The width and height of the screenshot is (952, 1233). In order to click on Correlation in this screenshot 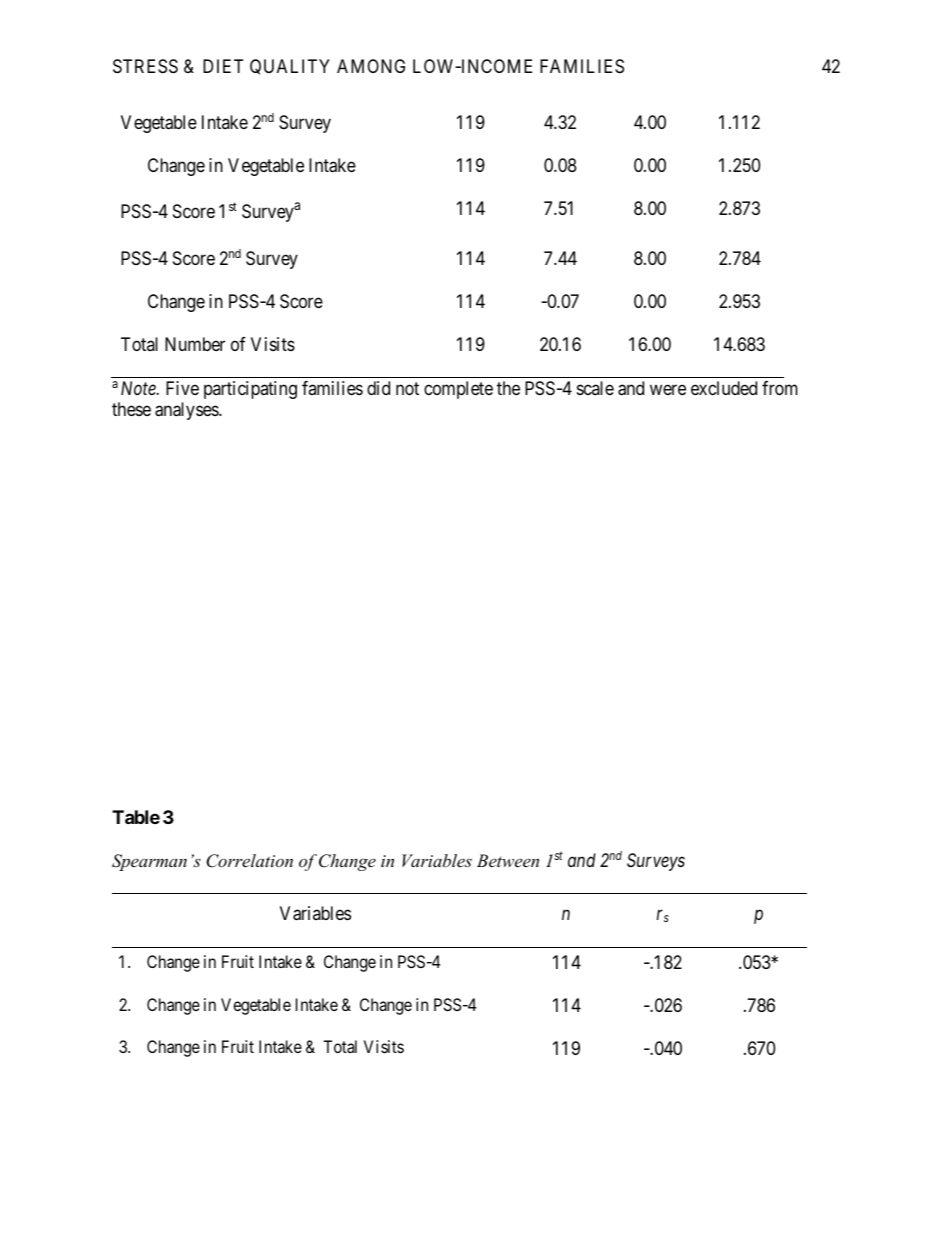, I will do `click(249, 861)`.
